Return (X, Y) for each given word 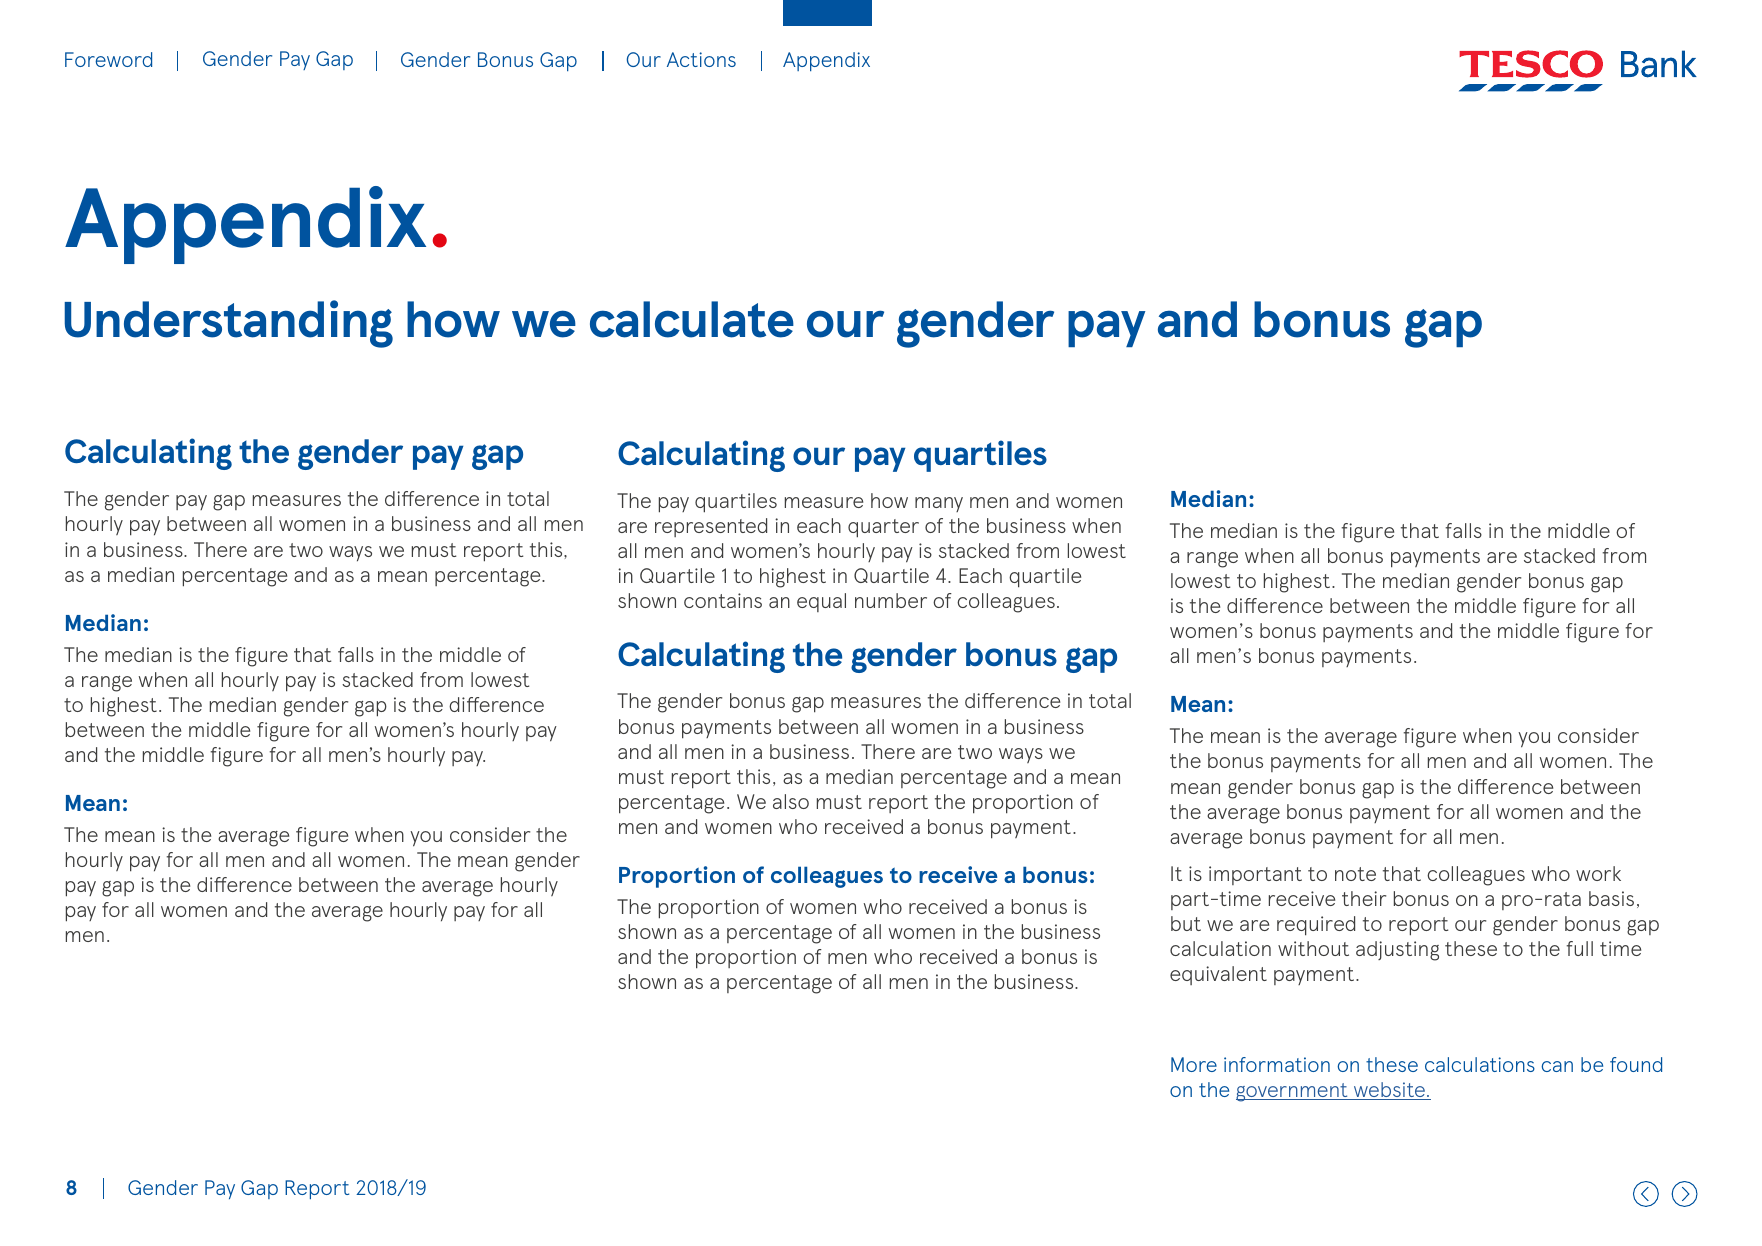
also (791, 801)
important (1255, 875)
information (1277, 1064)
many (939, 504)
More (1194, 1064)
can (1557, 1066)
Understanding (228, 324)
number (891, 600)
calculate (692, 319)
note (1355, 874)
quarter (883, 528)
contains (723, 600)
